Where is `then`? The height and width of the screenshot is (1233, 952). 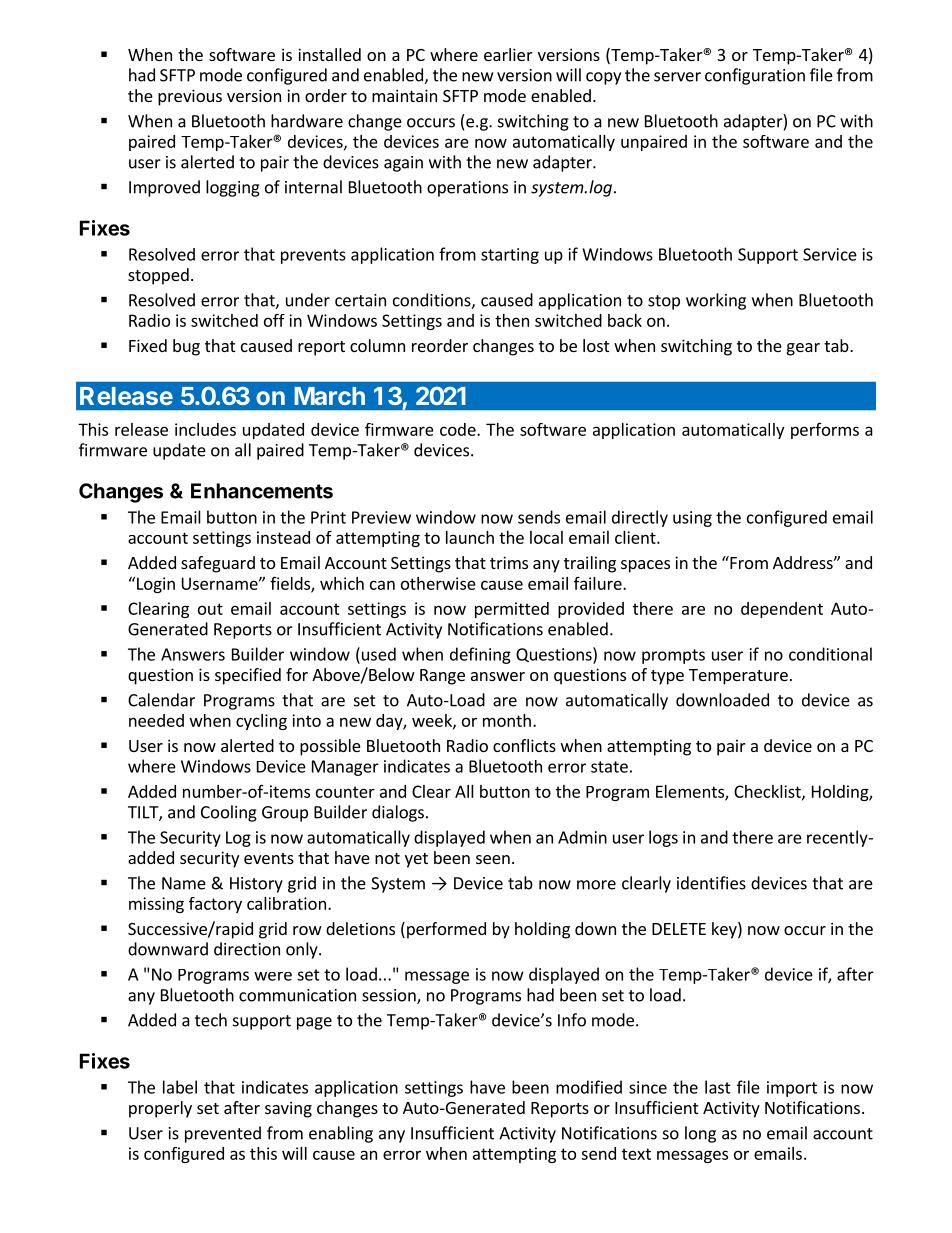 then is located at coordinates (512, 320).
